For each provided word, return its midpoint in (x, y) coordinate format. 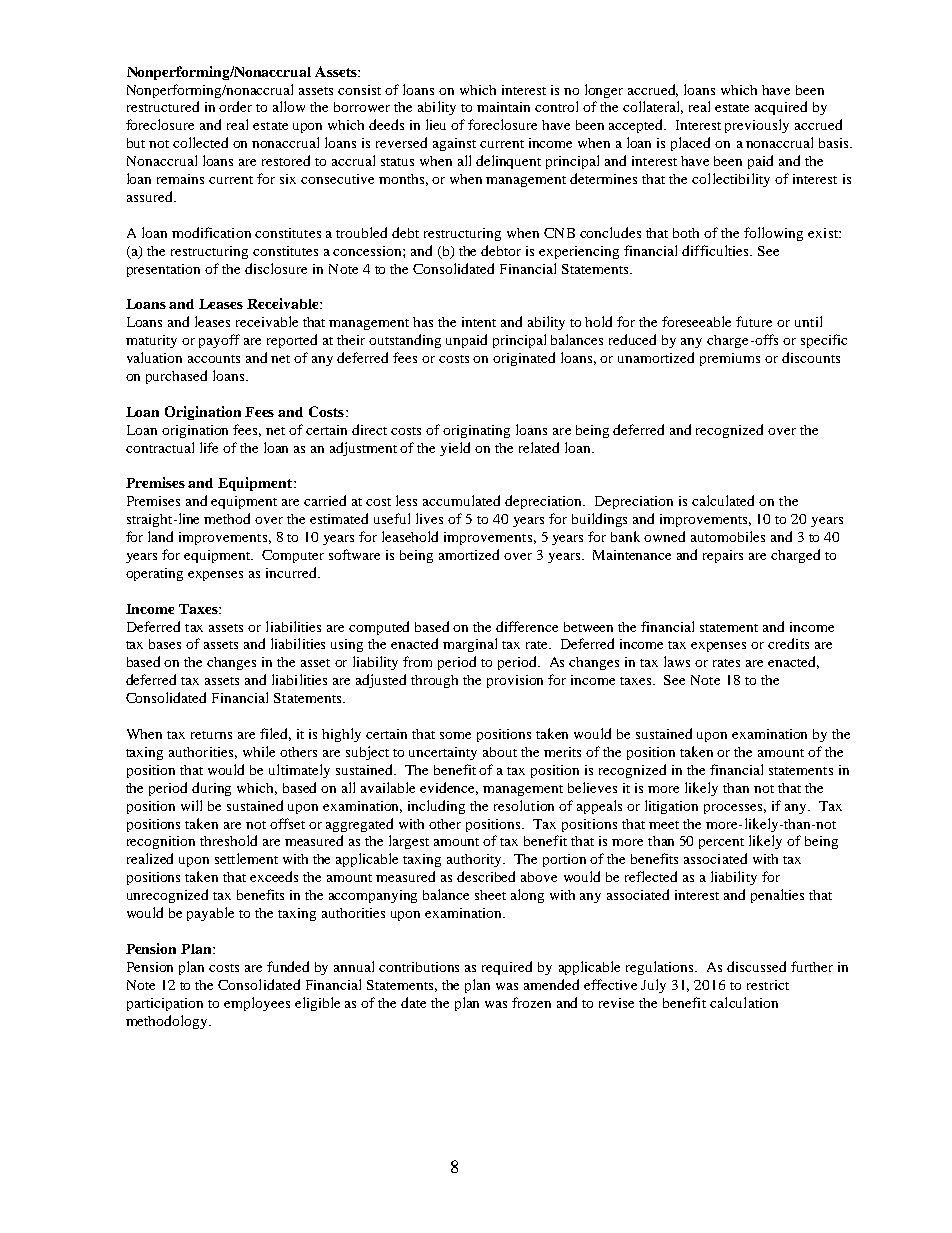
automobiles (728, 536)
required (507, 968)
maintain (503, 107)
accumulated (461, 500)
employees (257, 1004)
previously (757, 126)
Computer (293, 556)
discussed (756, 966)
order (235, 106)
